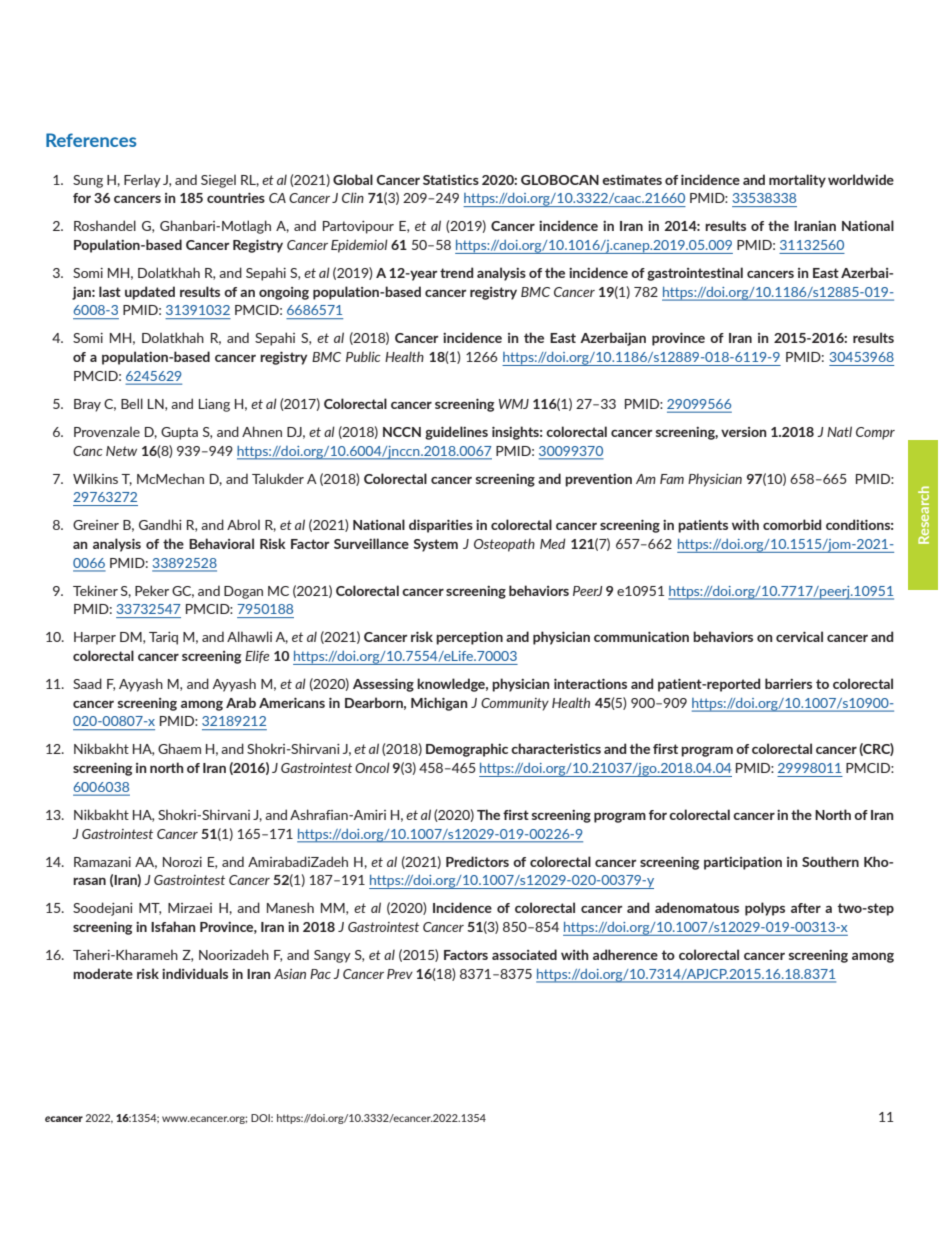 The image size is (952, 1233). Describe the element at coordinates (214, 405) in the screenshot. I see `Liang` at that location.
